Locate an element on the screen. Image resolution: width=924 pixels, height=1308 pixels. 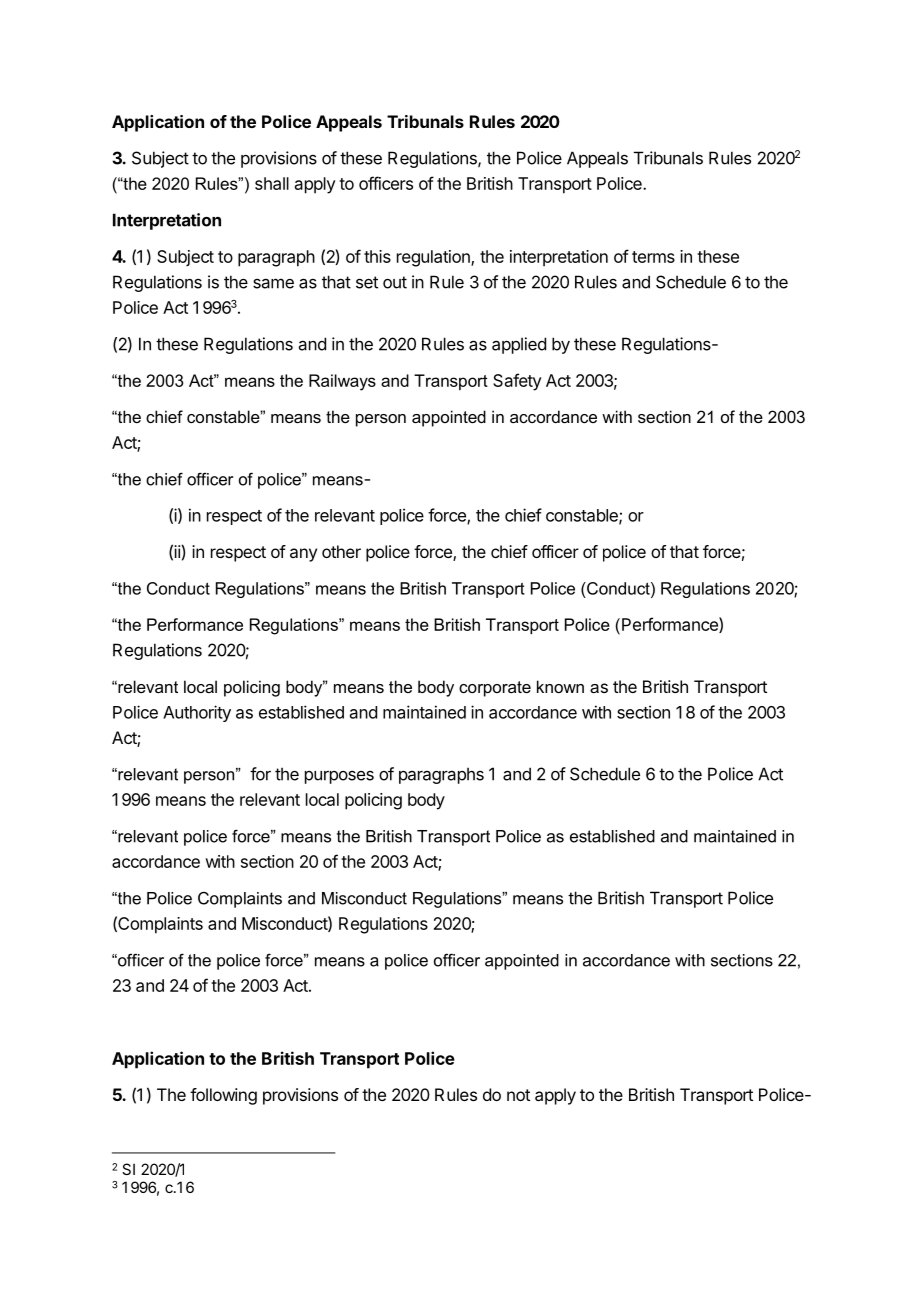
corporate is located at coordinates (495, 689).
